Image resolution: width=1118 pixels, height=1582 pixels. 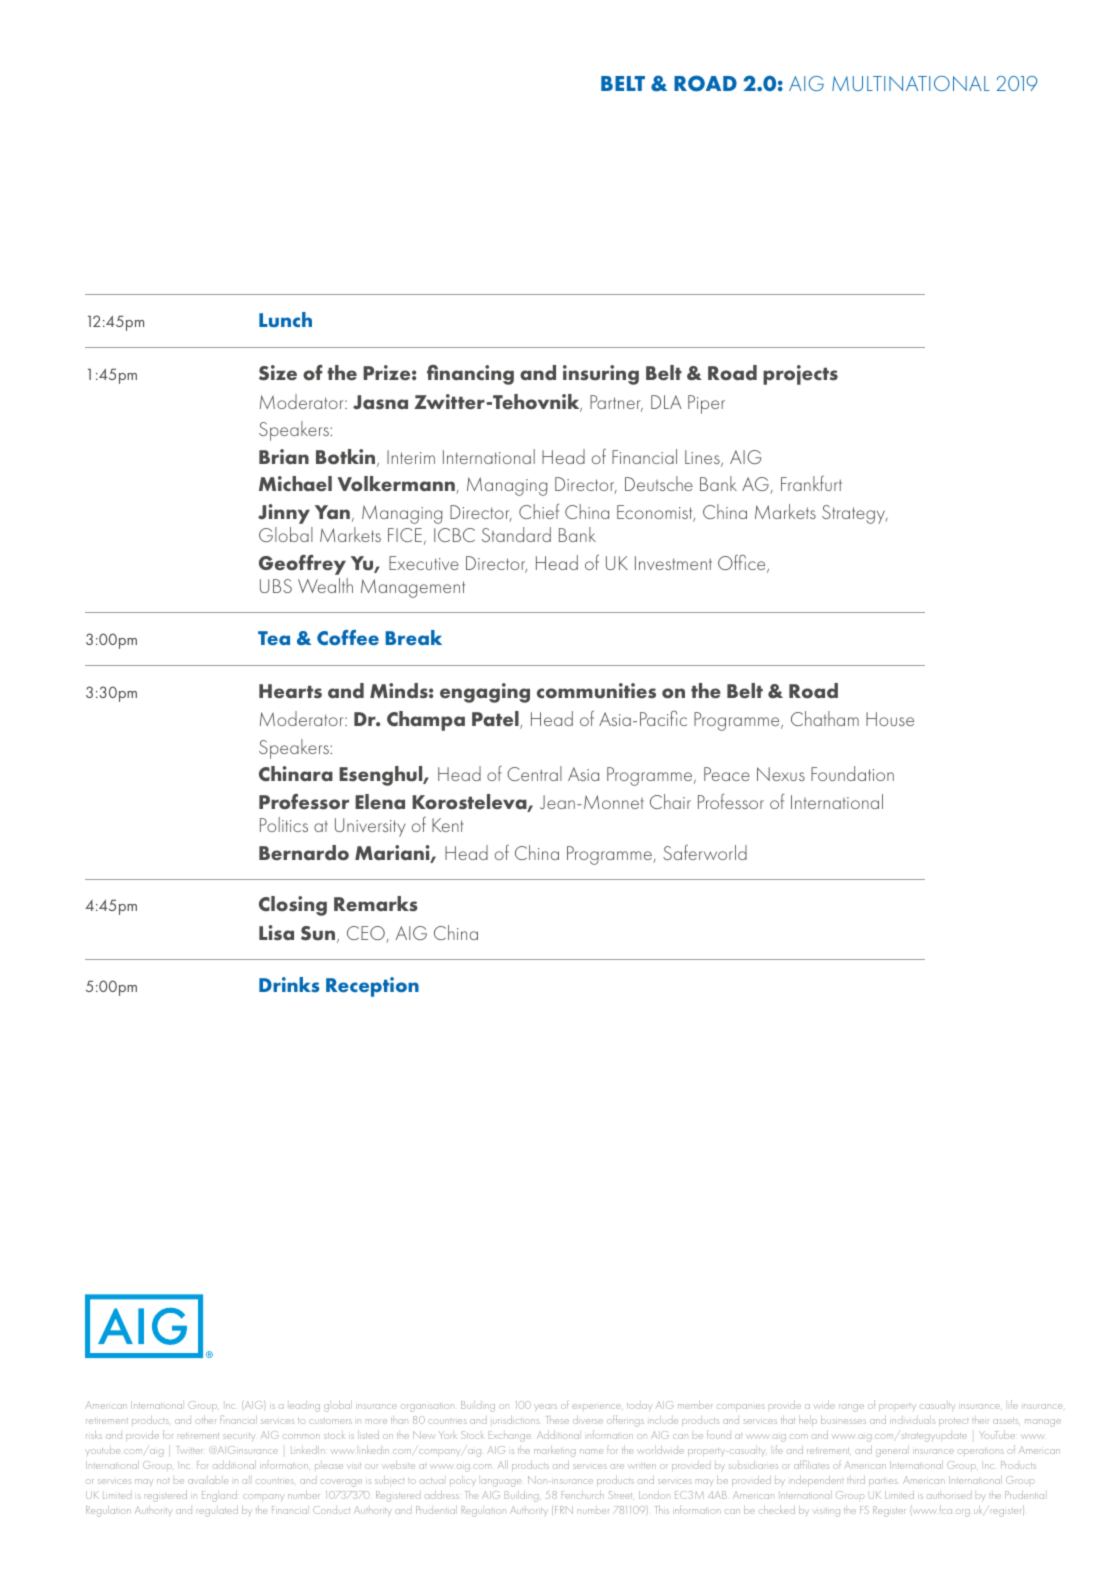 I want to click on Central, so click(x=534, y=773).
